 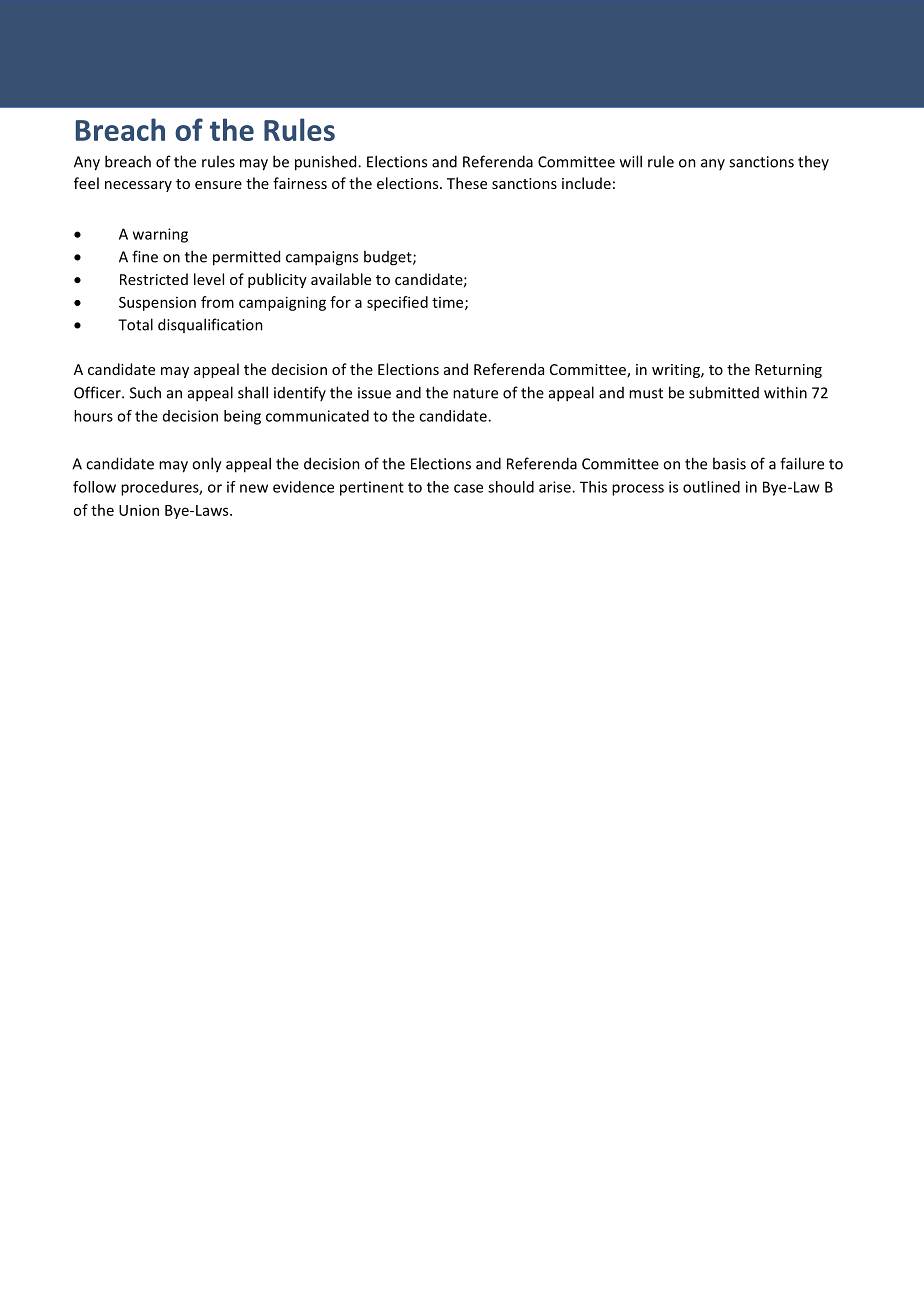 I want to click on include, so click(x=586, y=183).
